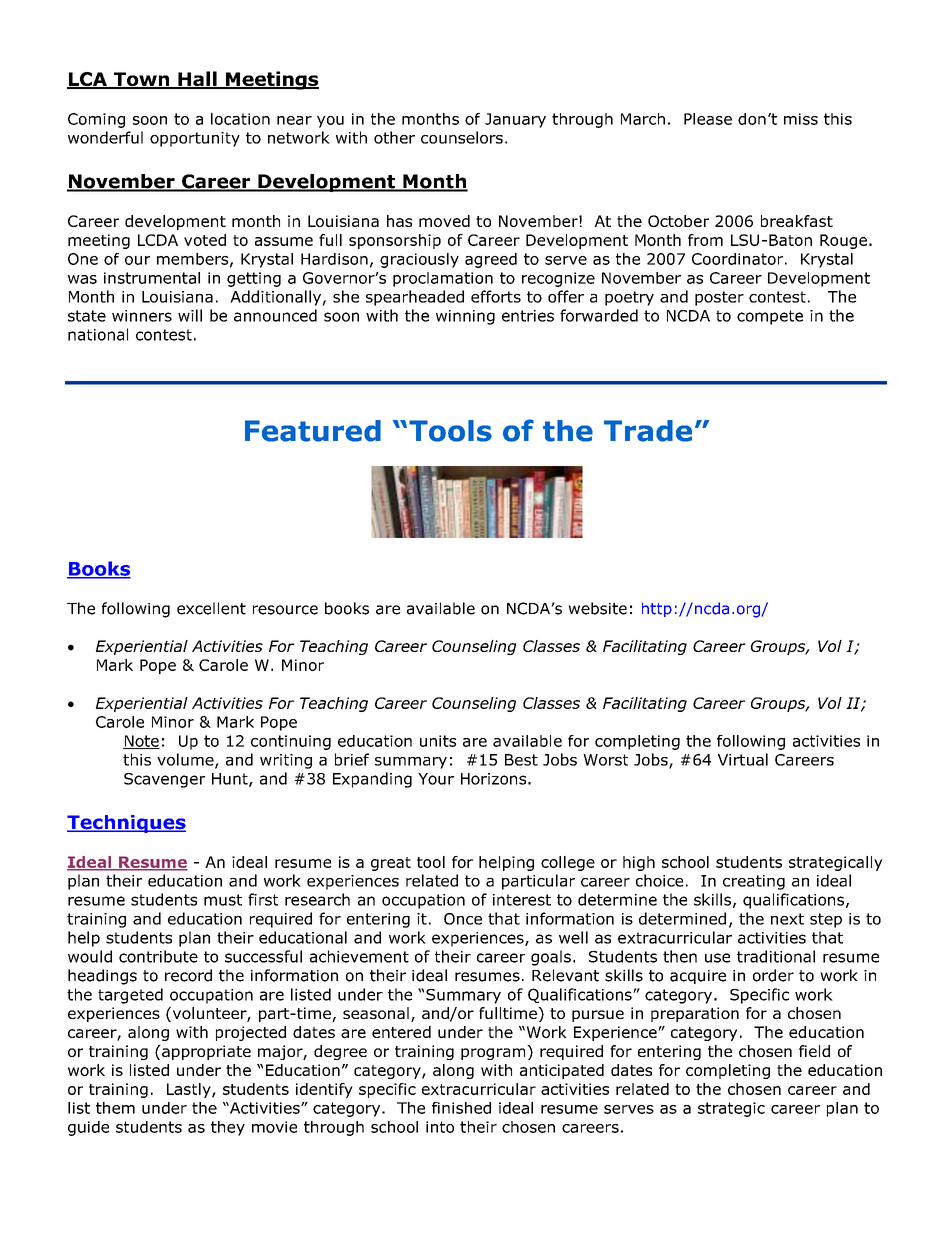 This page has height=1233, width=952. Describe the element at coordinates (770, 317) in the page. I see `compete` at that location.
